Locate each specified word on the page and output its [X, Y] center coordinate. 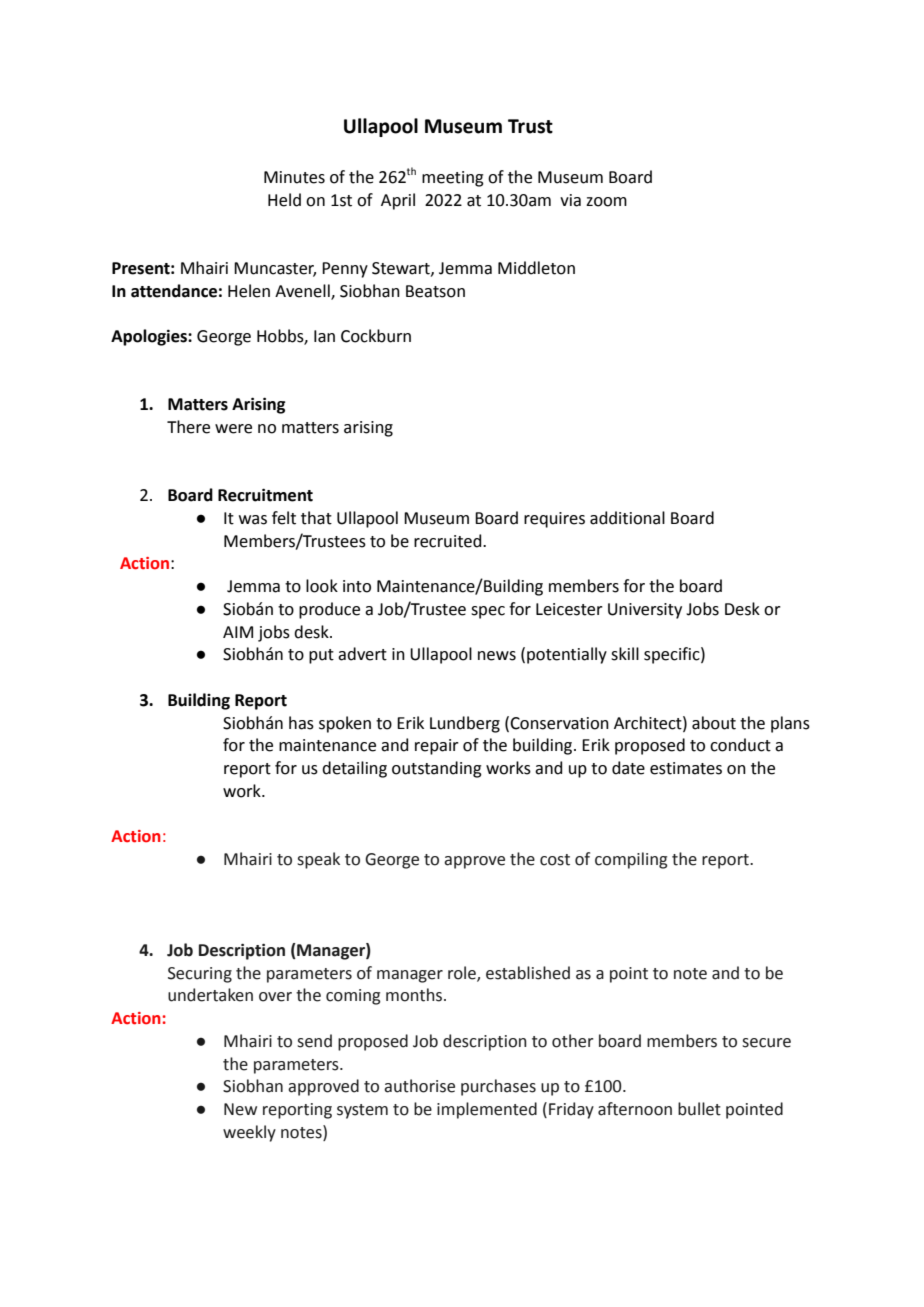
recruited [449, 541]
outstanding [437, 769]
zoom [606, 202]
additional [627, 518]
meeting [453, 179]
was [253, 520]
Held [284, 200]
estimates [686, 768]
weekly [249, 1133]
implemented [487, 1110]
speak [318, 860]
